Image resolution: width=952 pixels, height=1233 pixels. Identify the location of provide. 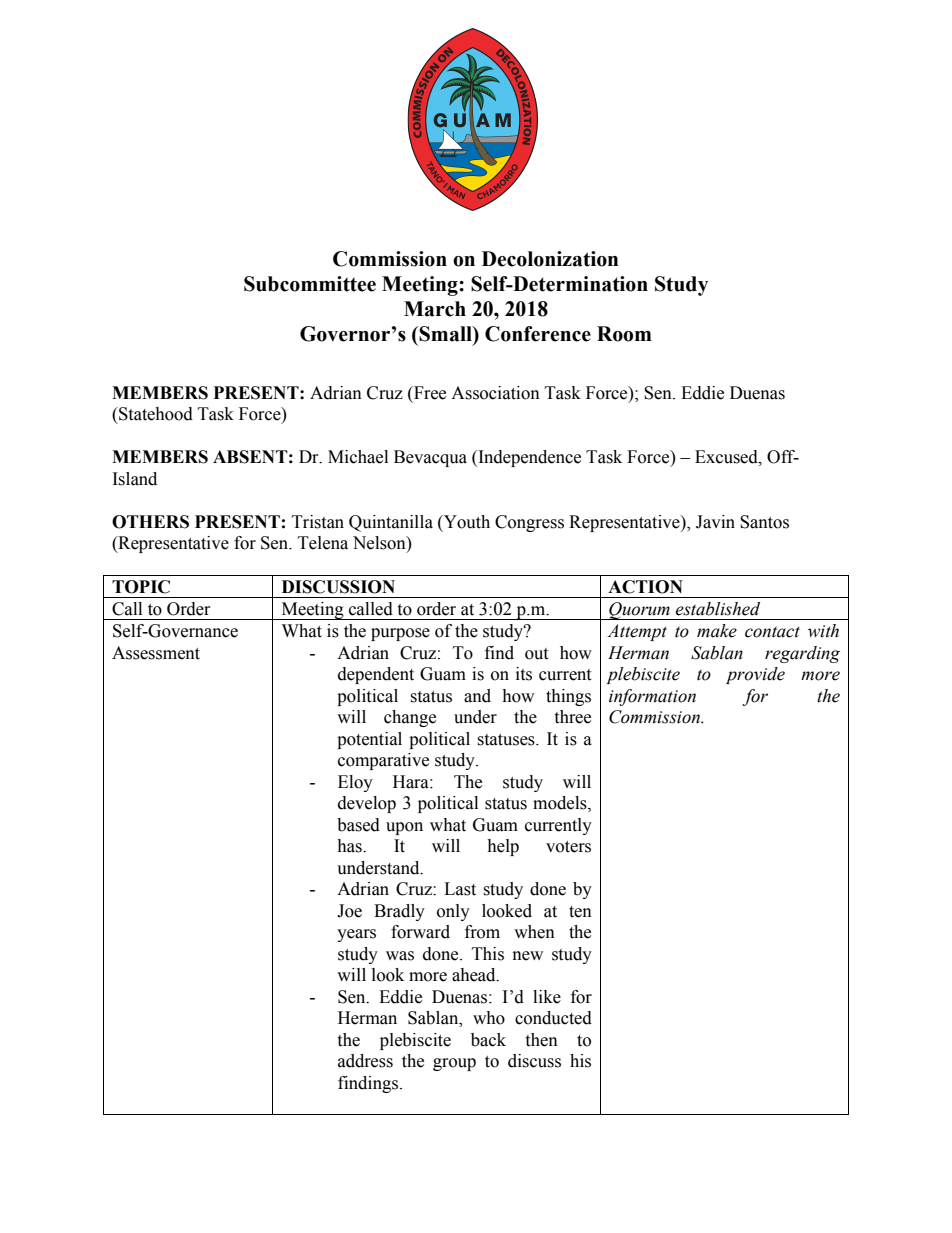
(755, 675).
